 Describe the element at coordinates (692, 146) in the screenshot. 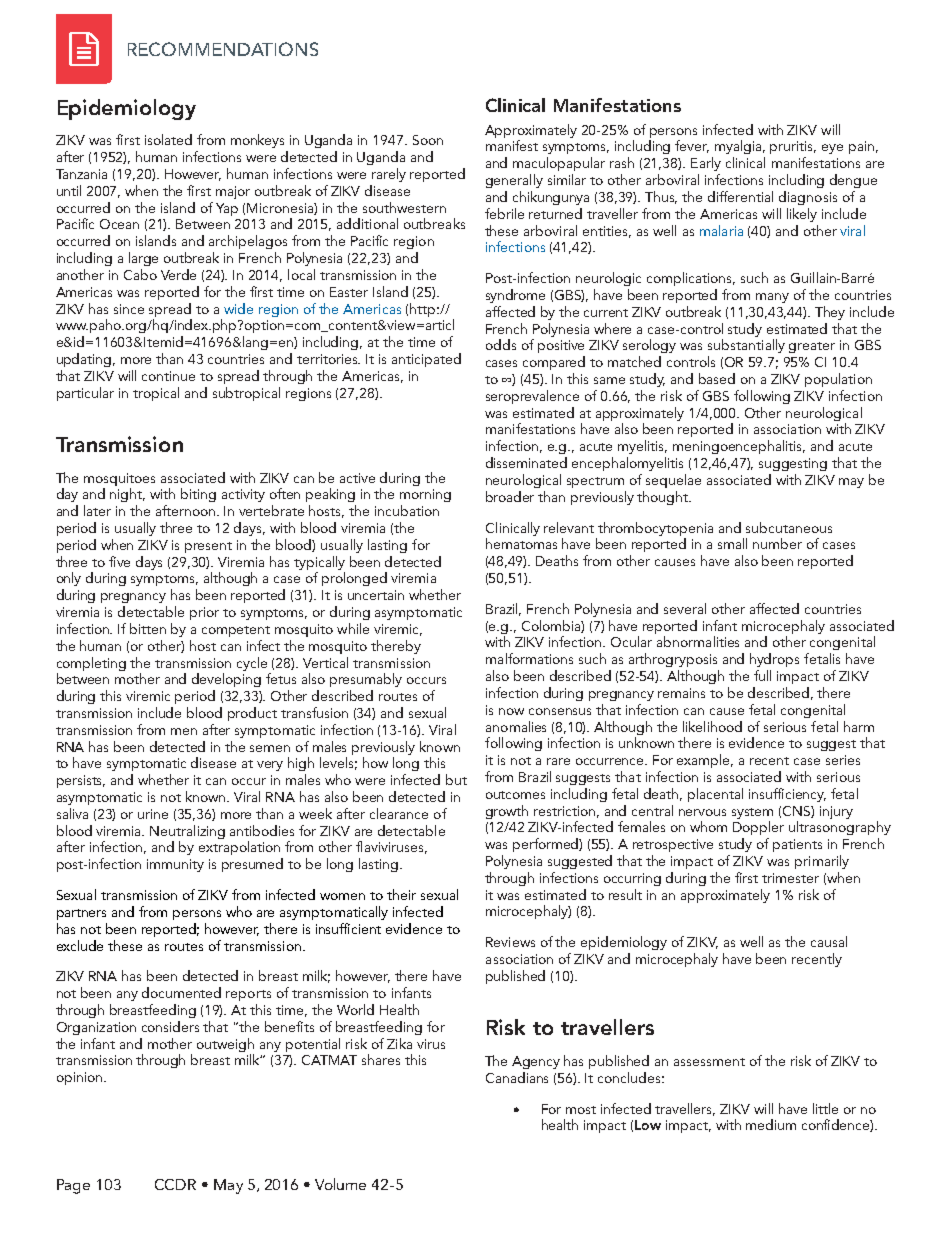

I see `fever` at that location.
